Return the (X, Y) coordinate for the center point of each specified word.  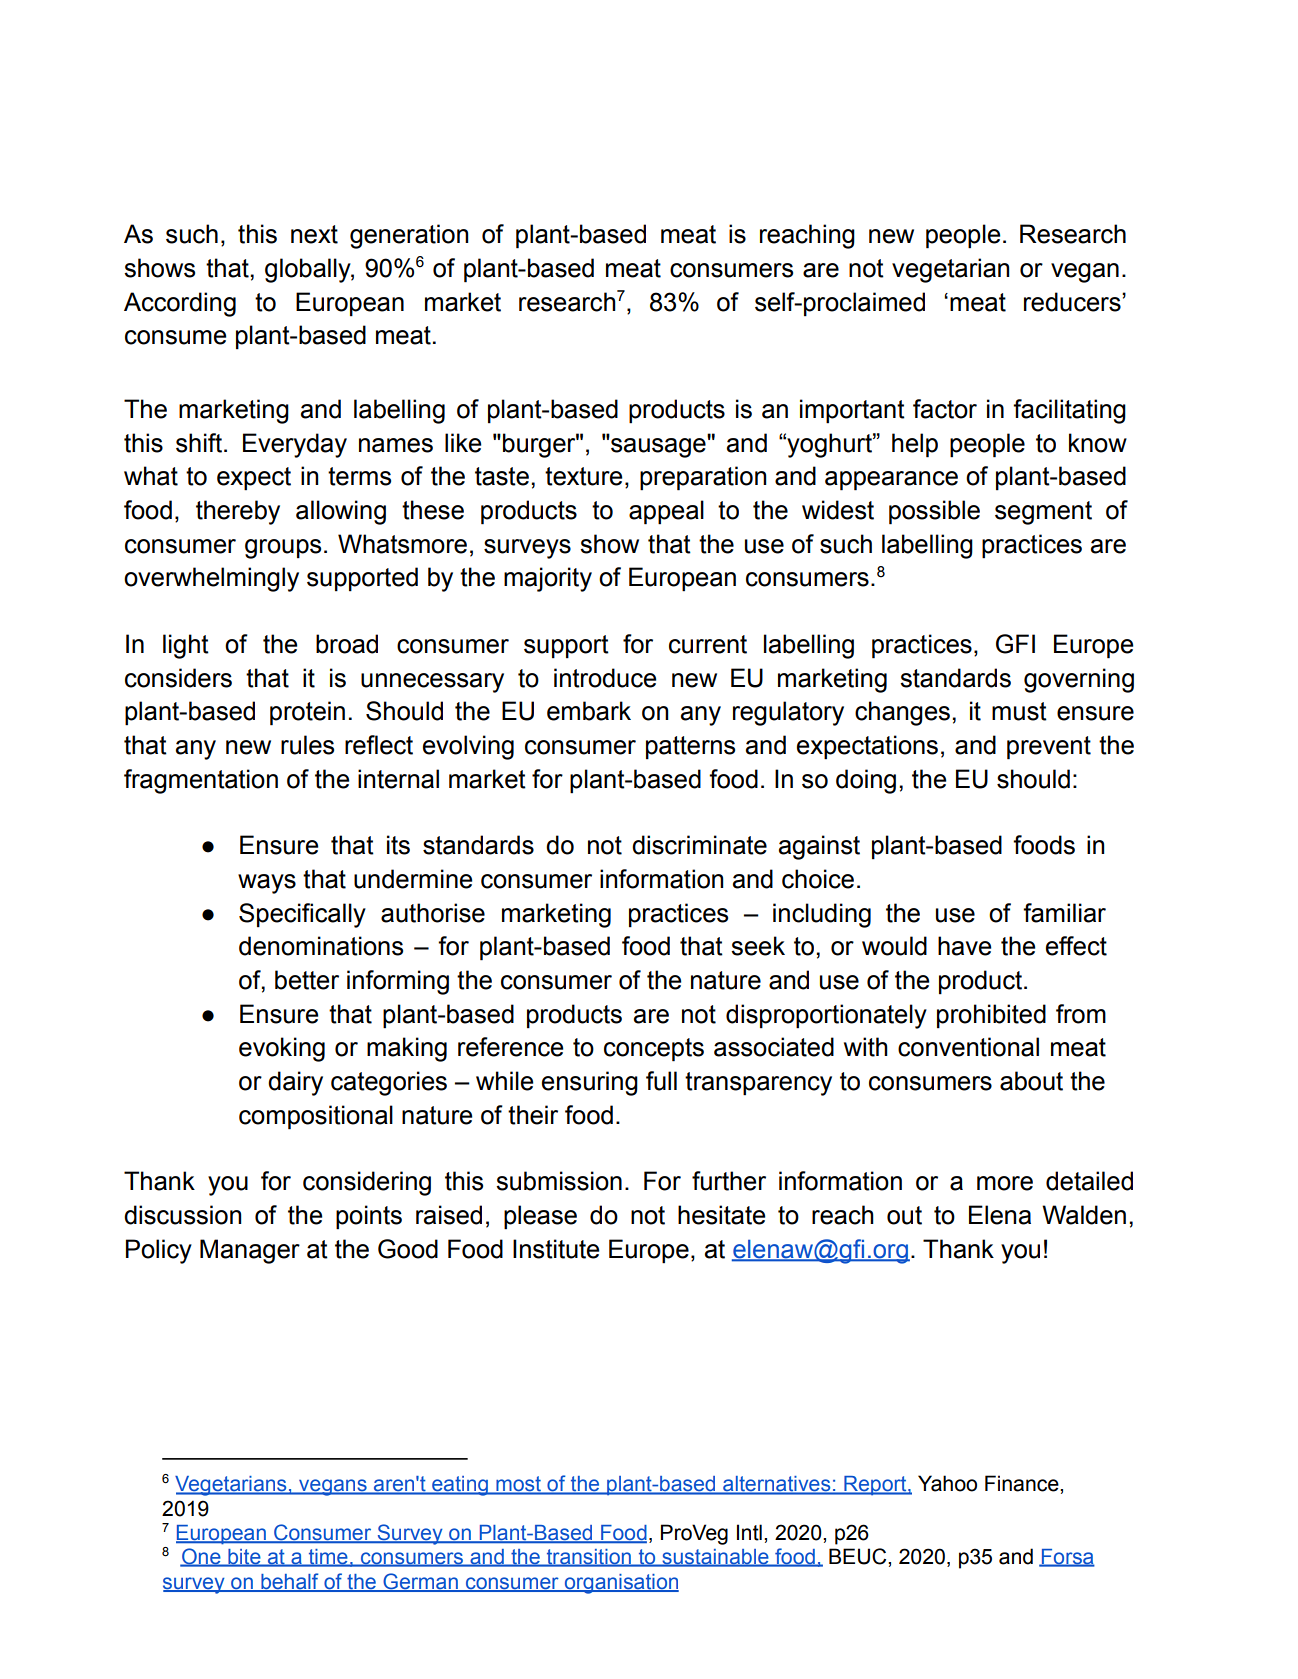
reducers (1073, 302)
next (314, 234)
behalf (290, 1582)
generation (409, 236)
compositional (316, 1117)
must (1019, 711)
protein (307, 713)
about (1031, 1081)
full (661, 1081)
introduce (605, 678)
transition (588, 1558)
